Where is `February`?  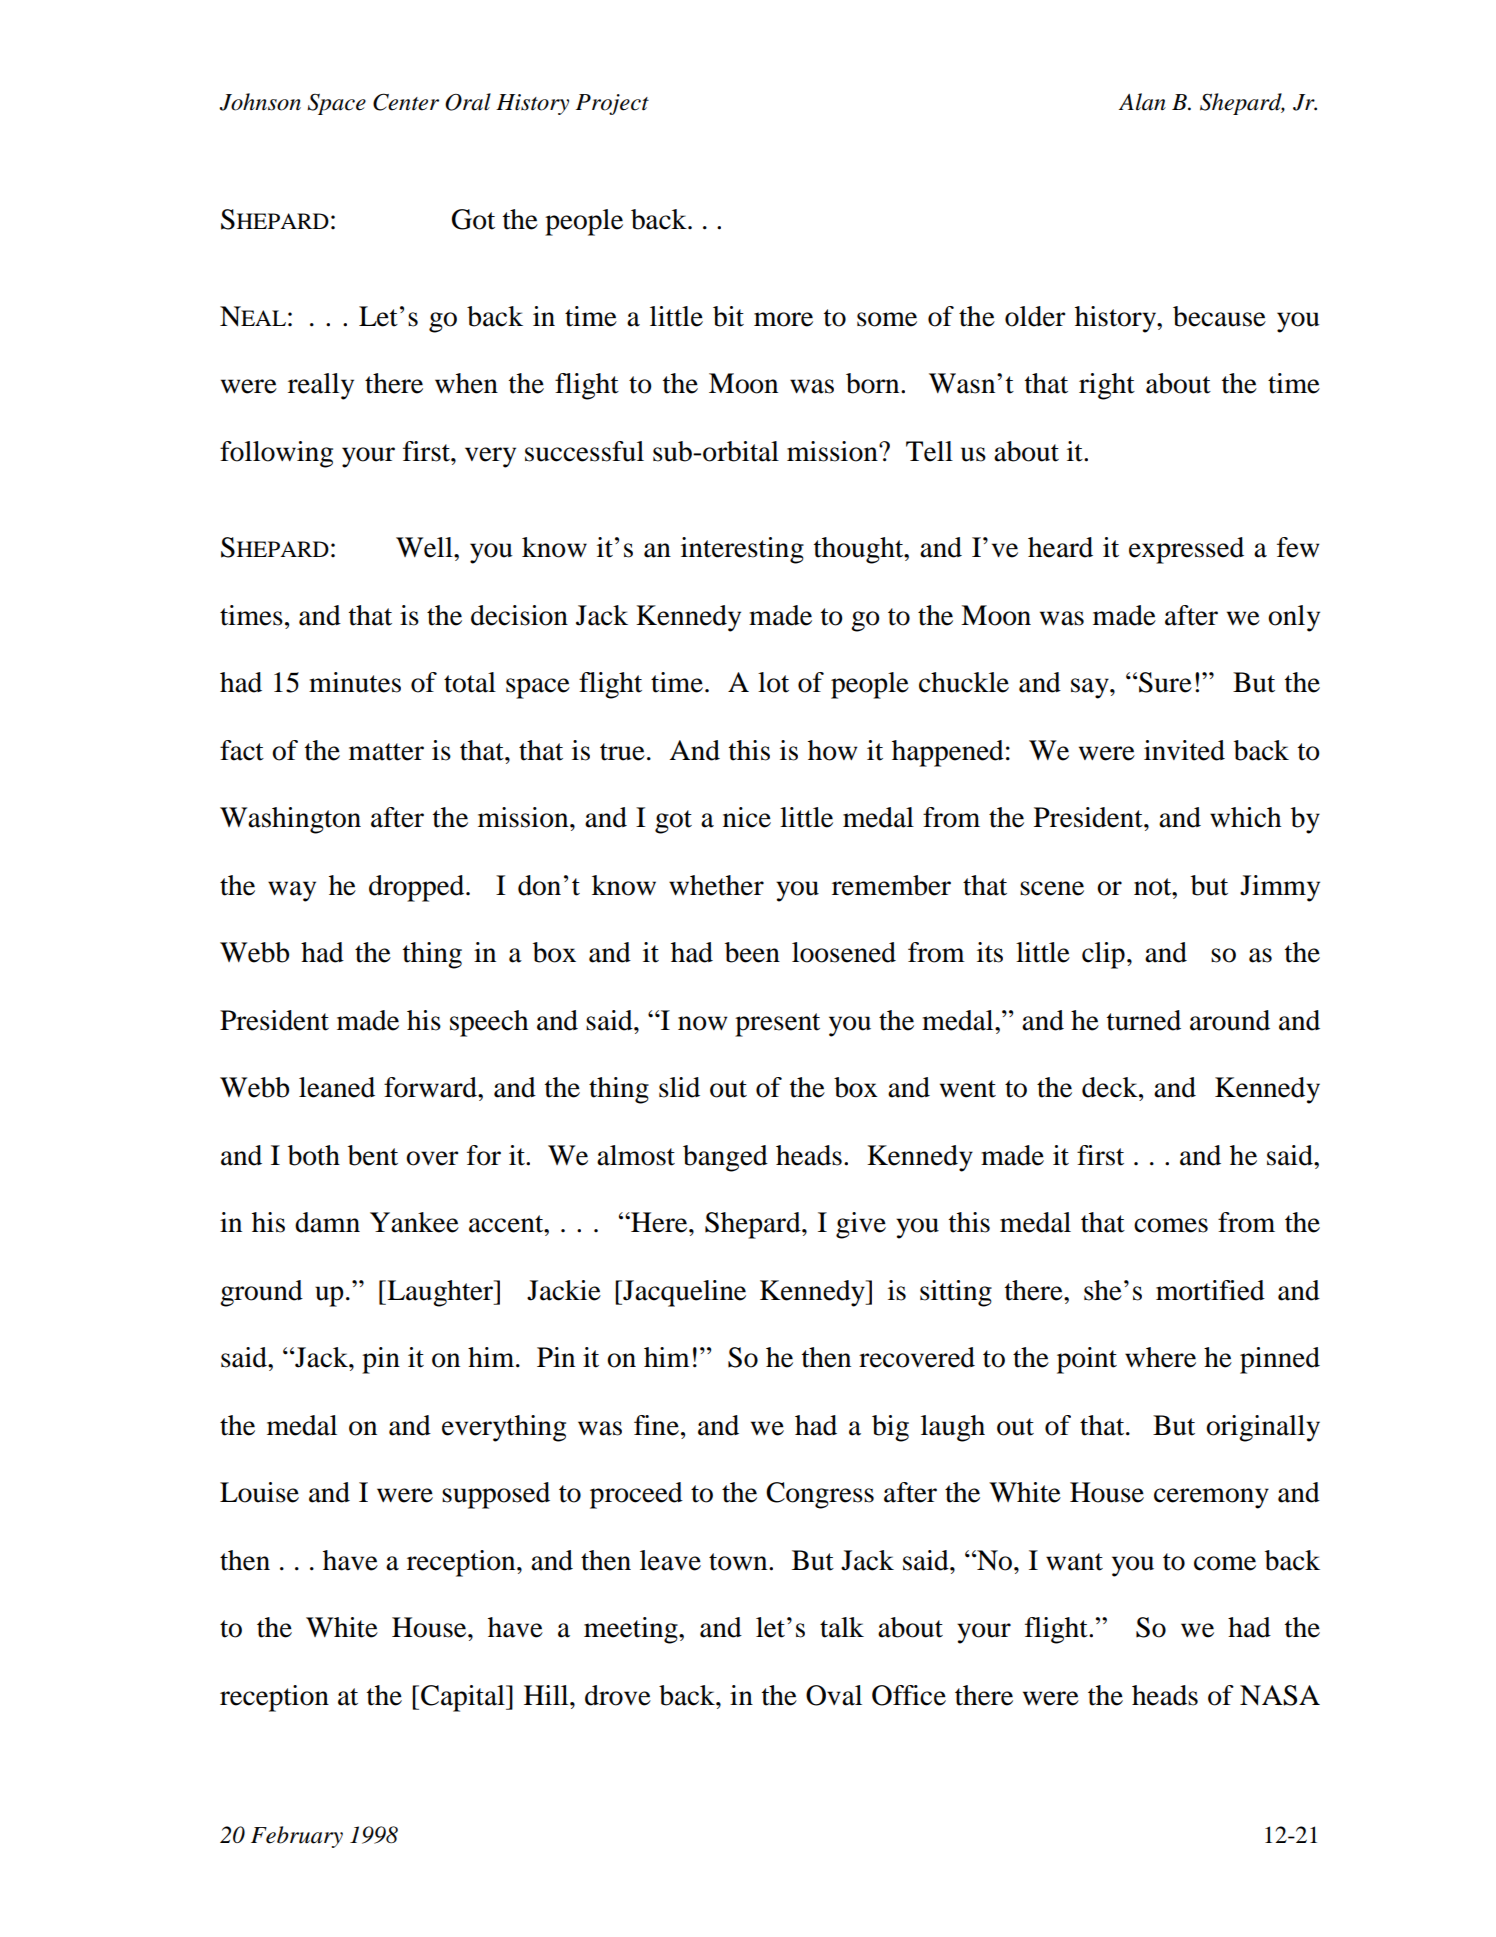 February is located at coordinates (297, 1837).
